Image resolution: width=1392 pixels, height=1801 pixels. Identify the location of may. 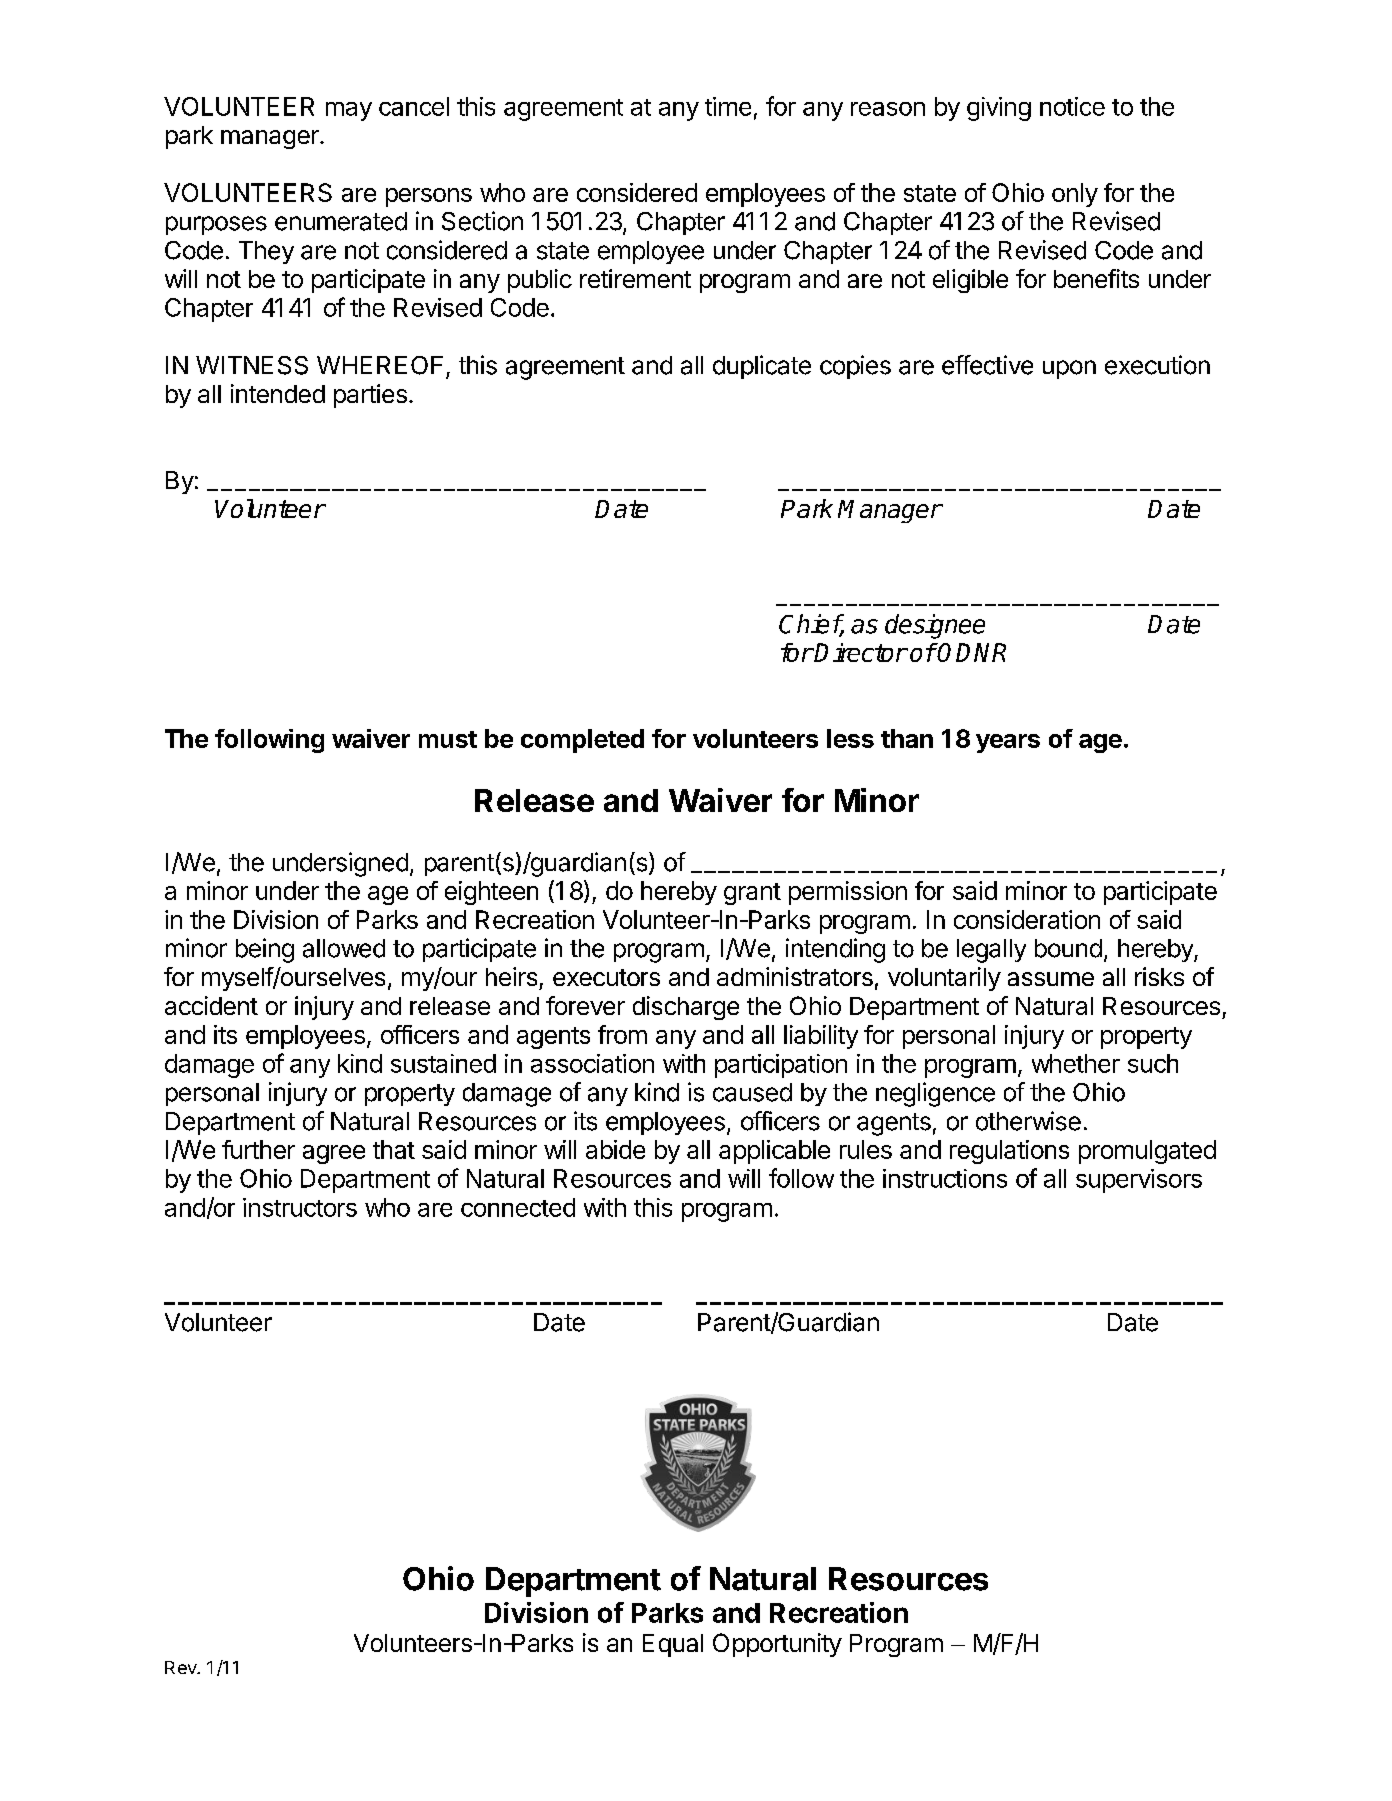
(349, 111).
